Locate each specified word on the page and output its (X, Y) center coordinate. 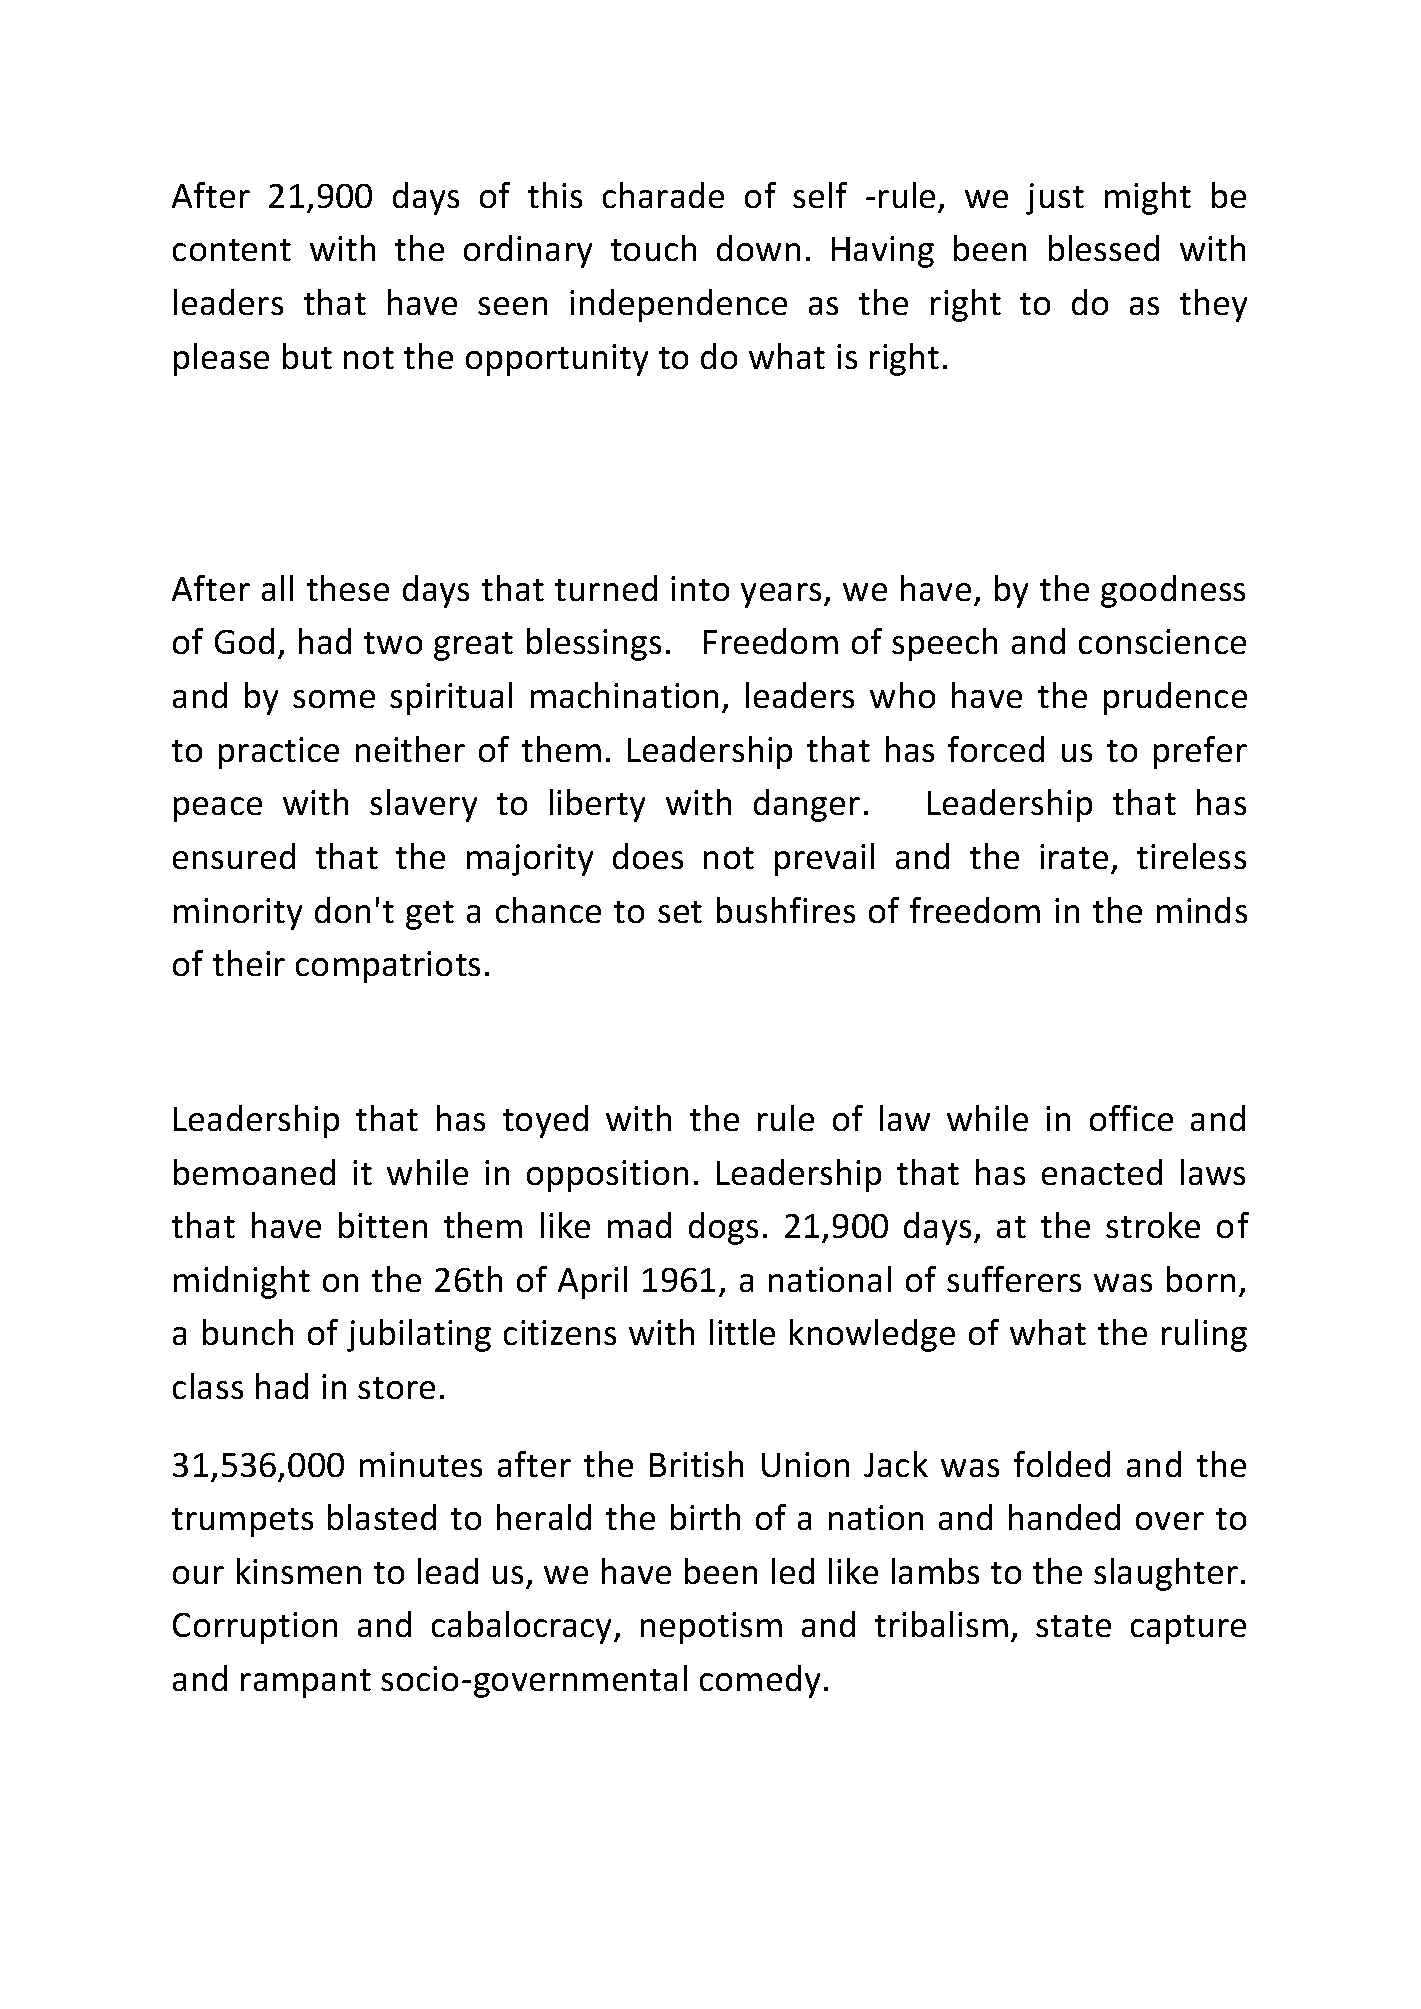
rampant (306, 1683)
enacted (1102, 1172)
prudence (1175, 698)
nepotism (711, 1628)
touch (653, 248)
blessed (1104, 248)
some (334, 699)
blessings (594, 644)
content (232, 250)
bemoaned (254, 1172)
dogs (723, 1228)
